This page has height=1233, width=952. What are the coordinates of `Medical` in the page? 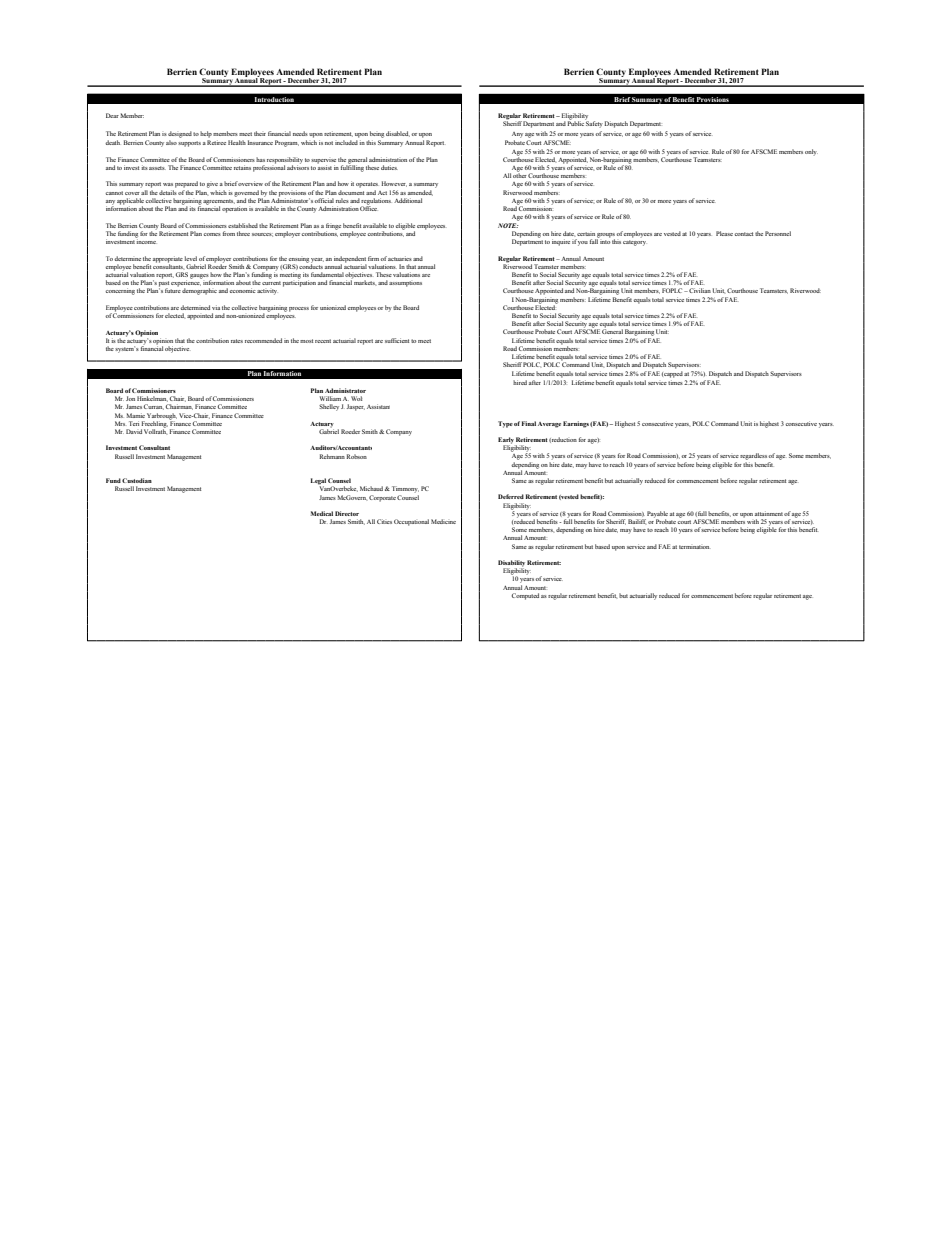 It's located at (322, 513).
